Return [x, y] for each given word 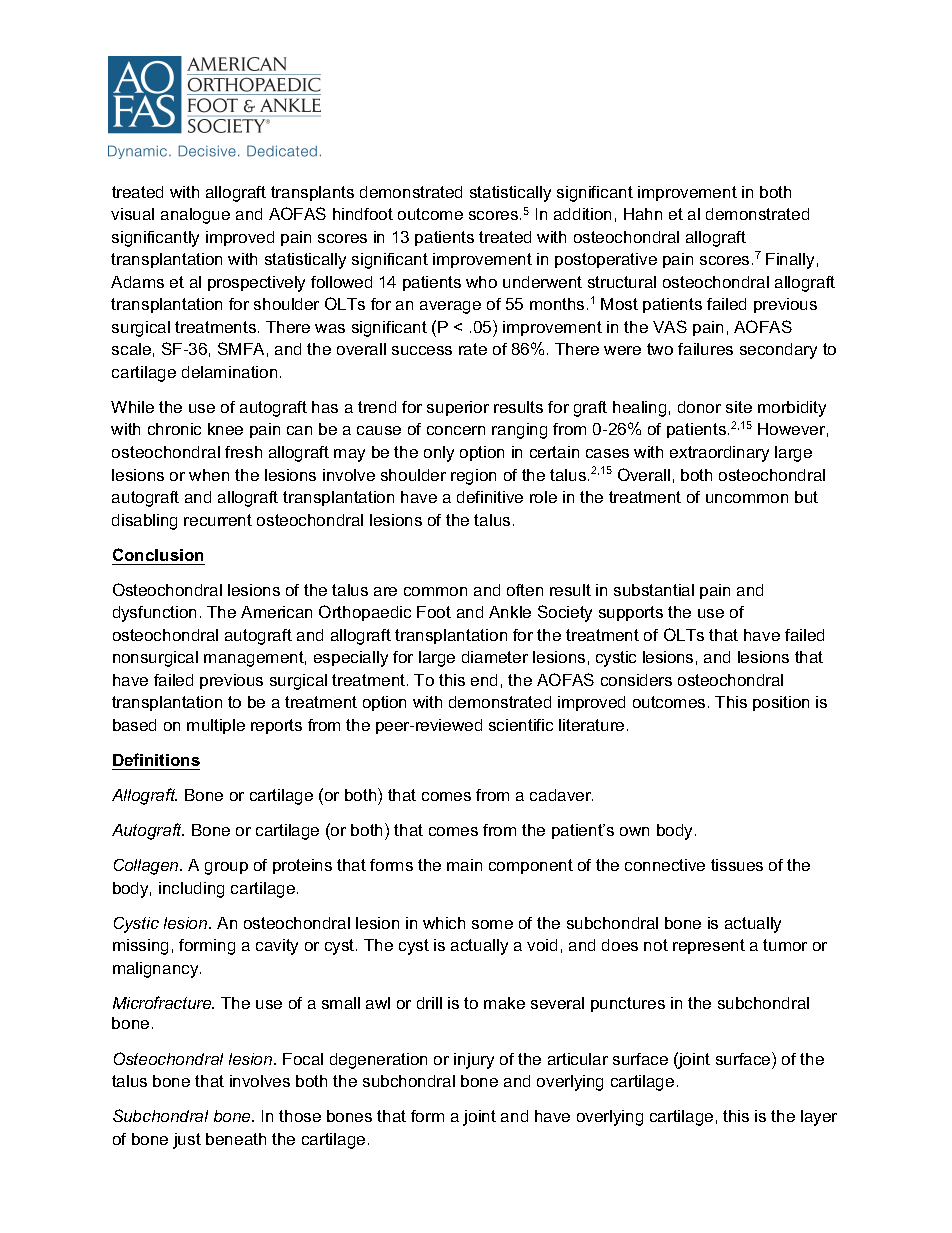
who [481, 282]
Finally [790, 261]
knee [225, 429]
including [191, 890]
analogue [195, 216]
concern [456, 430]
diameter [495, 657]
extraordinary [719, 454]
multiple [216, 726]
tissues [737, 865]
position [781, 703]
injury [474, 1061]
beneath [236, 1139]
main [464, 865]
